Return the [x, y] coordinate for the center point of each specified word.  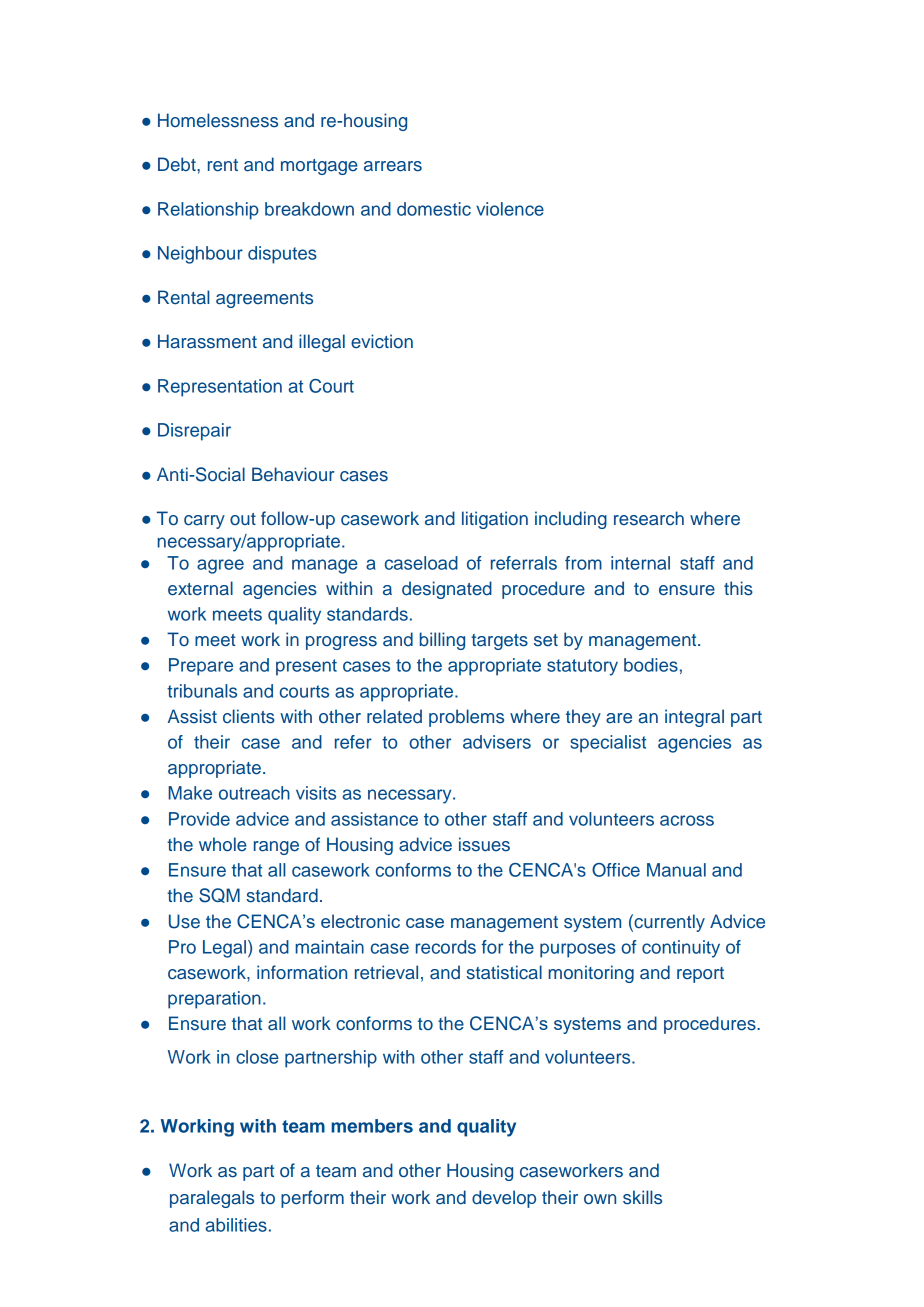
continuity [681, 949]
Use [184, 921]
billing [442, 641]
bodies [651, 665]
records [446, 947]
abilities [236, 1225]
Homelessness [218, 120]
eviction [382, 341]
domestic [434, 209]
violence [510, 209]
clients [249, 716]
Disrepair [194, 432]
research [649, 518]
